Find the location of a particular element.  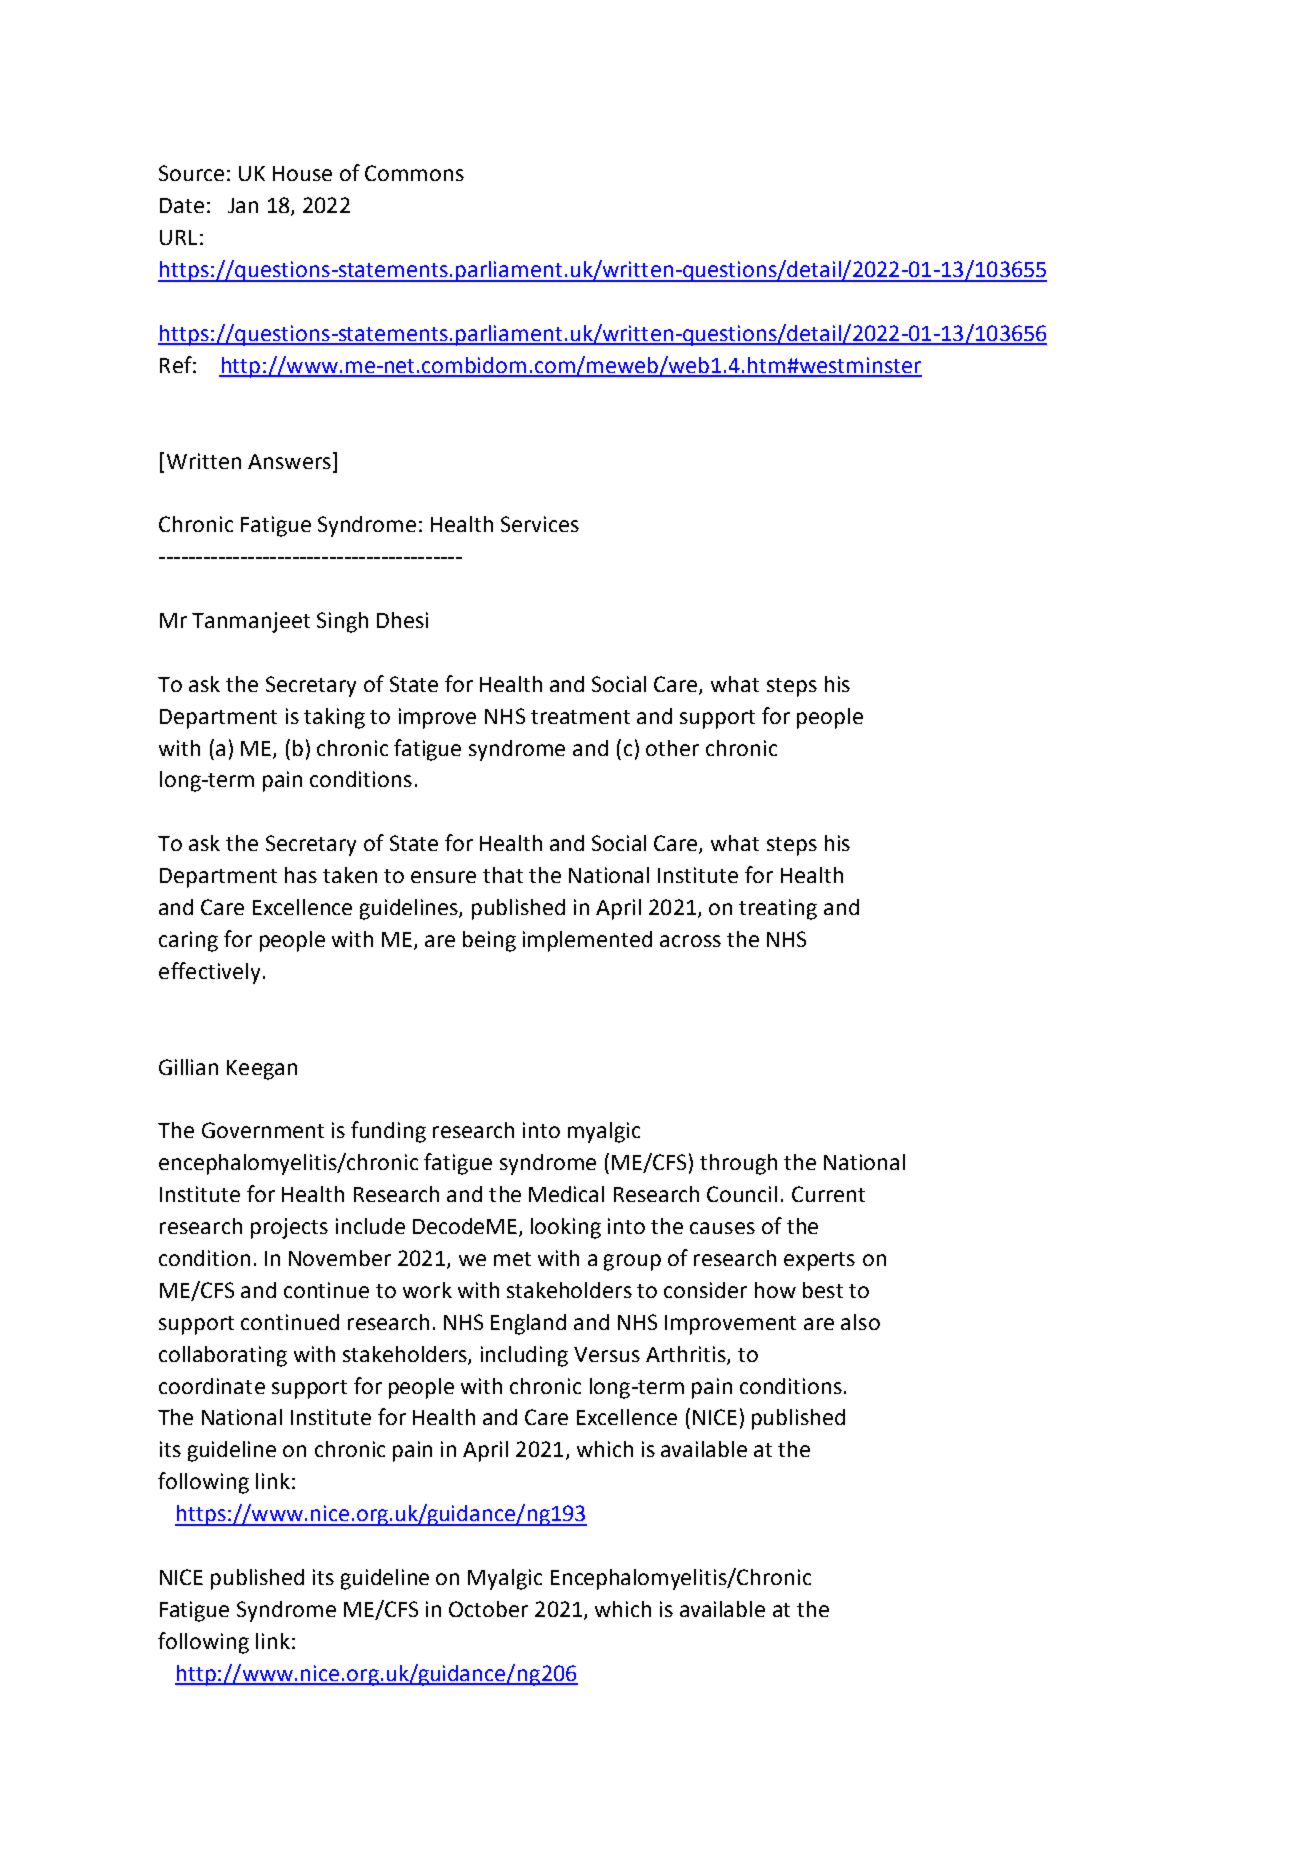

Jan is located at coordinates (243, 205).
